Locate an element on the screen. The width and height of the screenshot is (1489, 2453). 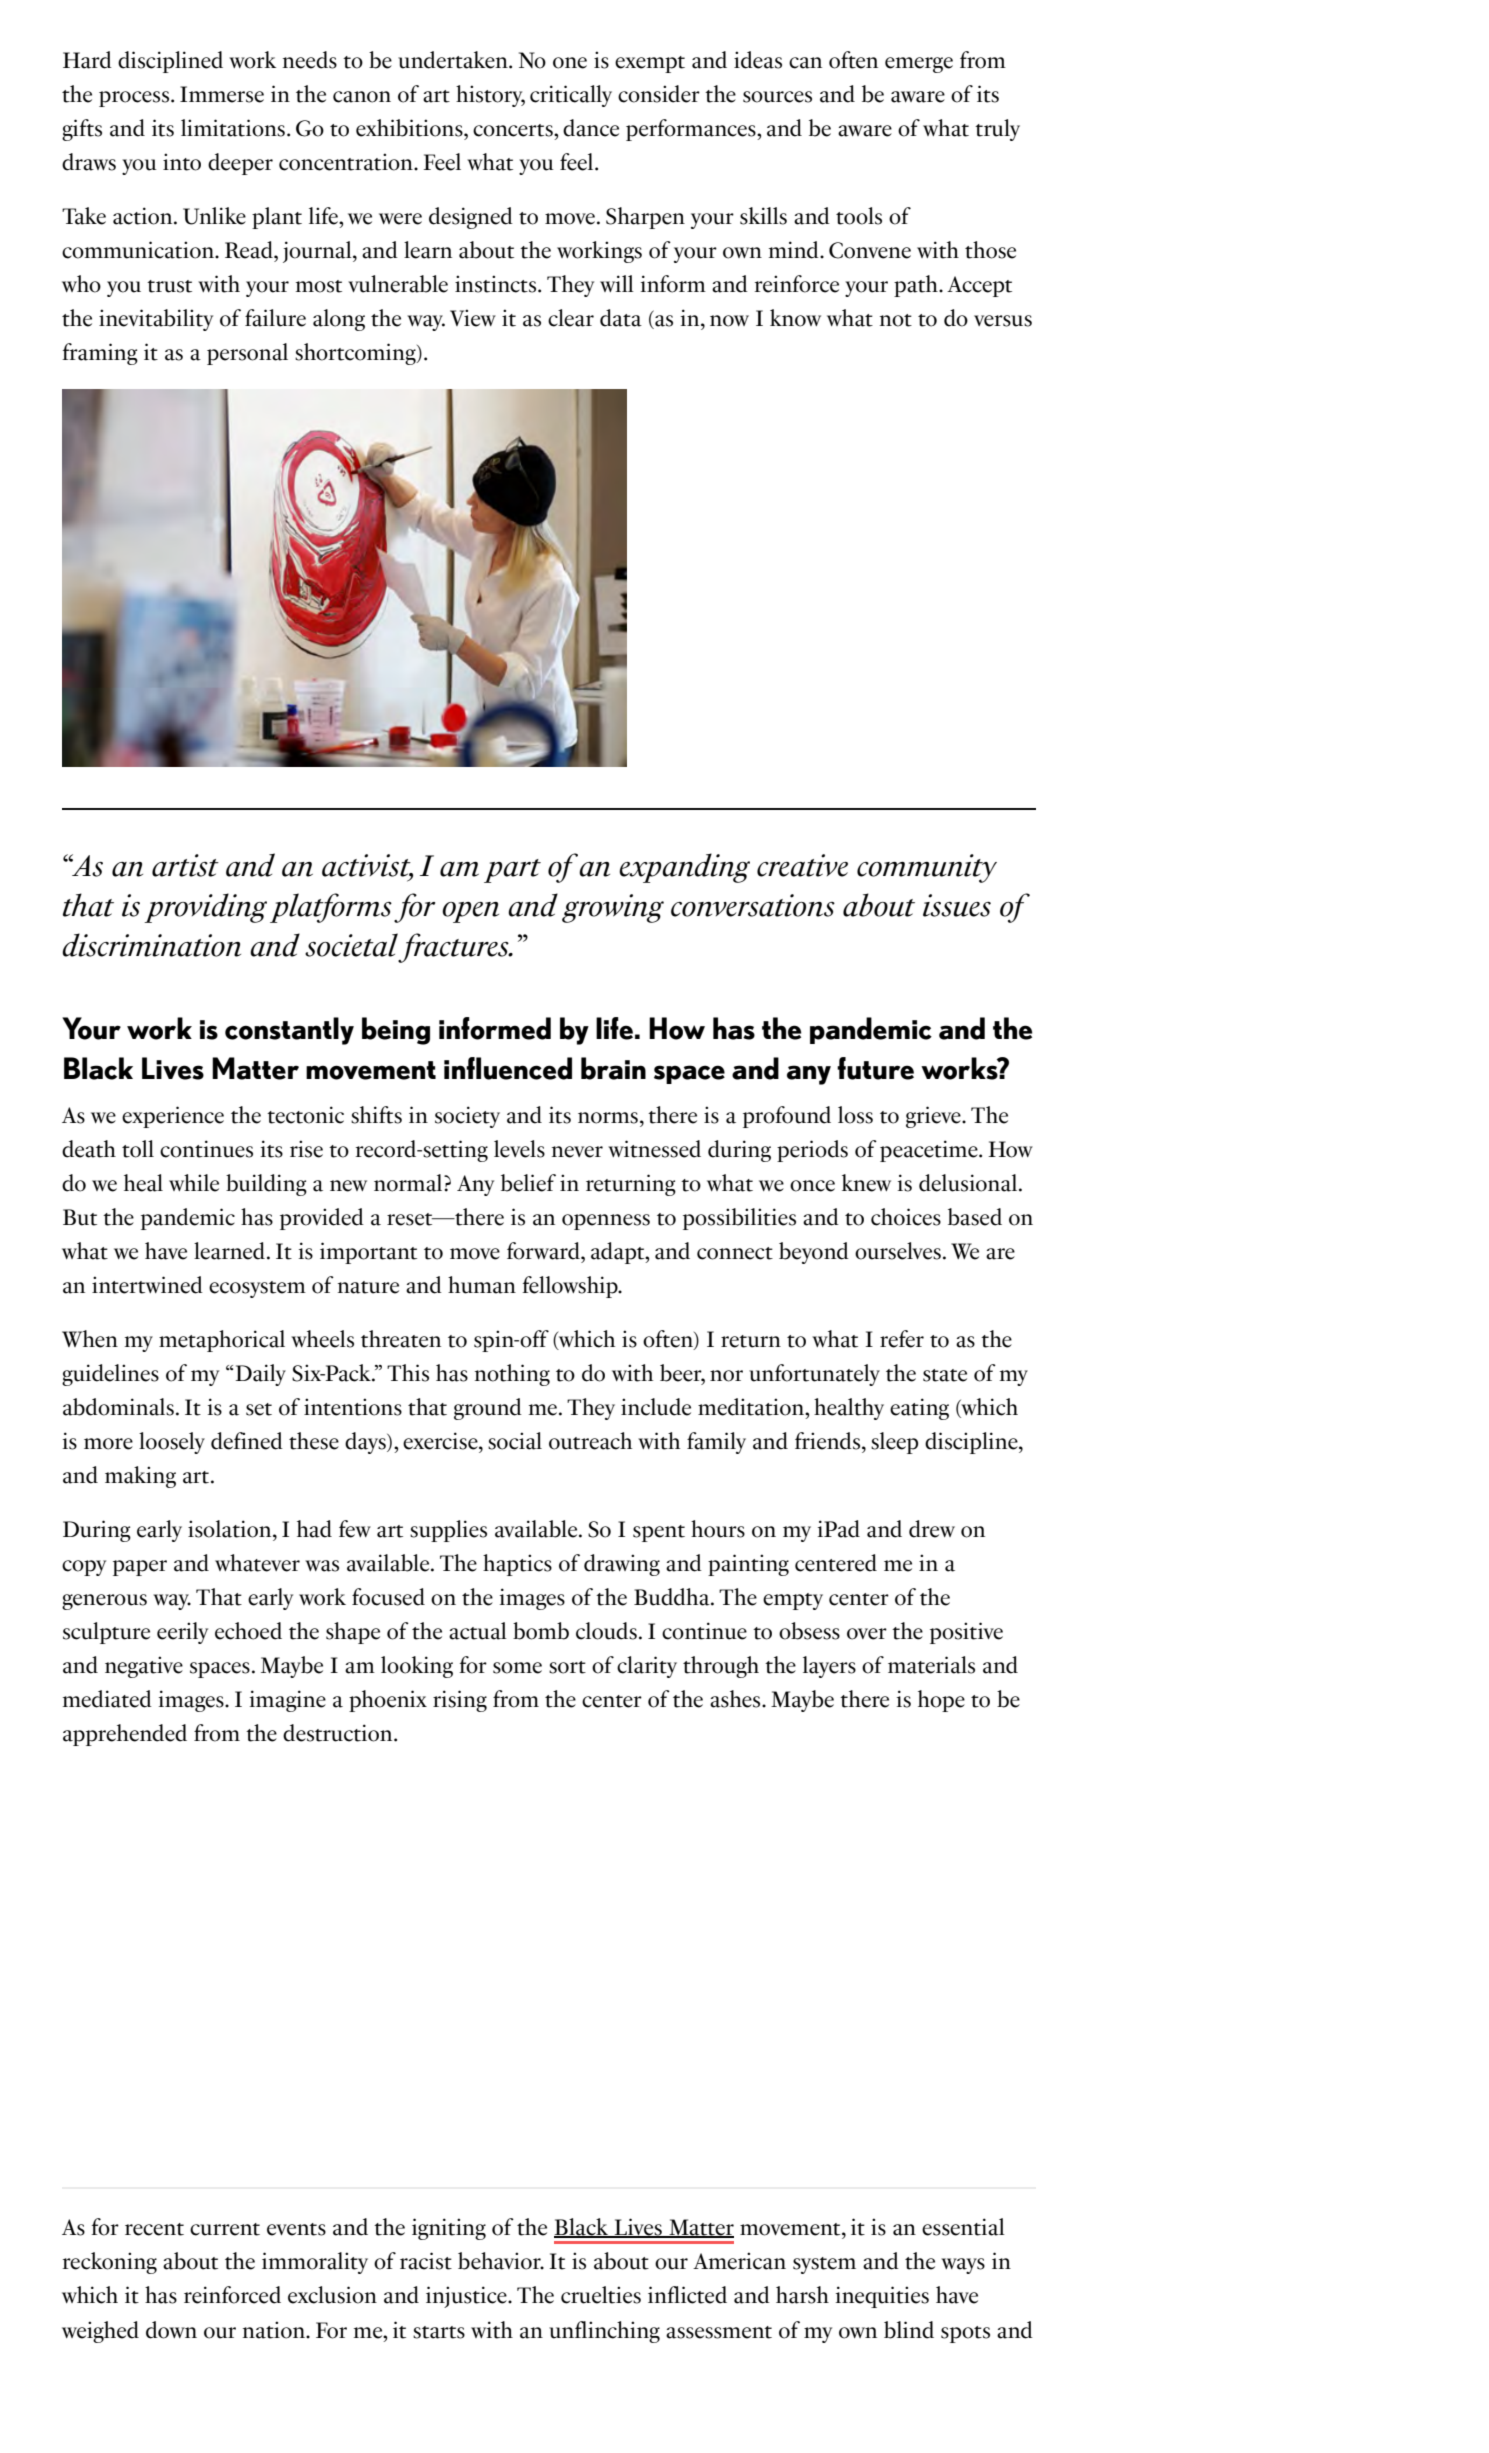
personal is located at coordinates (247, 354).
